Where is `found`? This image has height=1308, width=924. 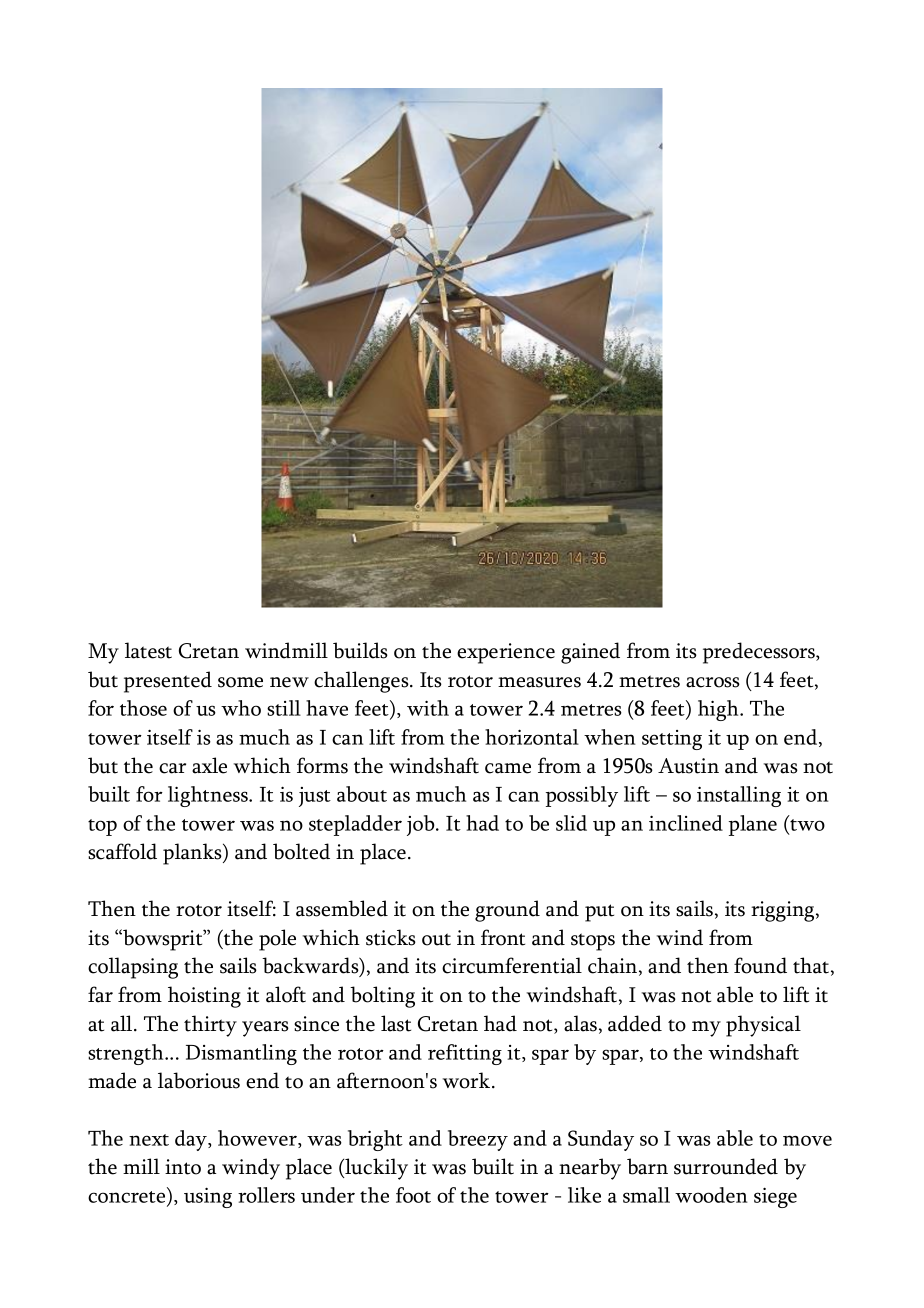 found is located at coordinates (760, 965).
